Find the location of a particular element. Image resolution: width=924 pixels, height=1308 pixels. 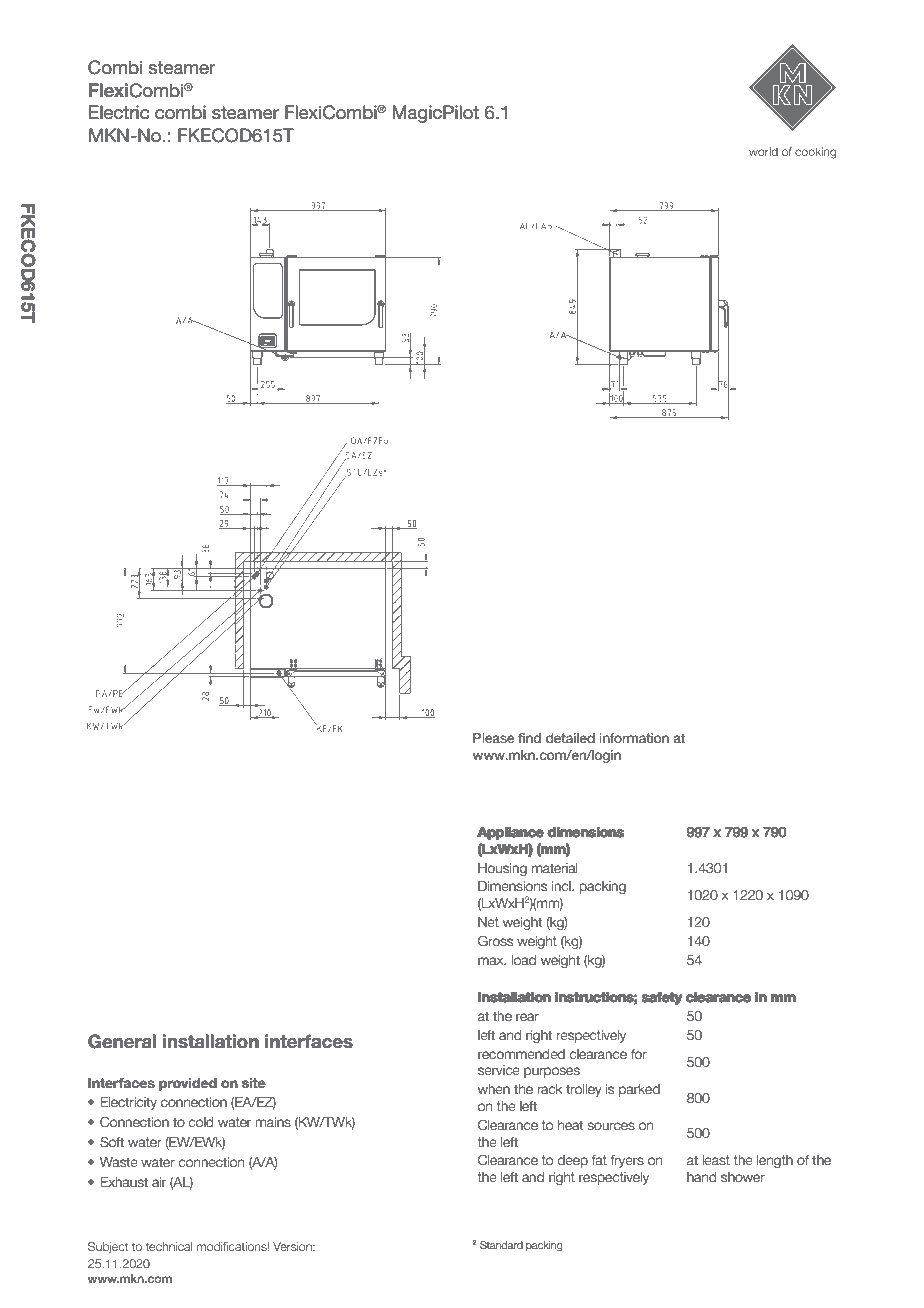

find is located at coordinates (529, 738).
